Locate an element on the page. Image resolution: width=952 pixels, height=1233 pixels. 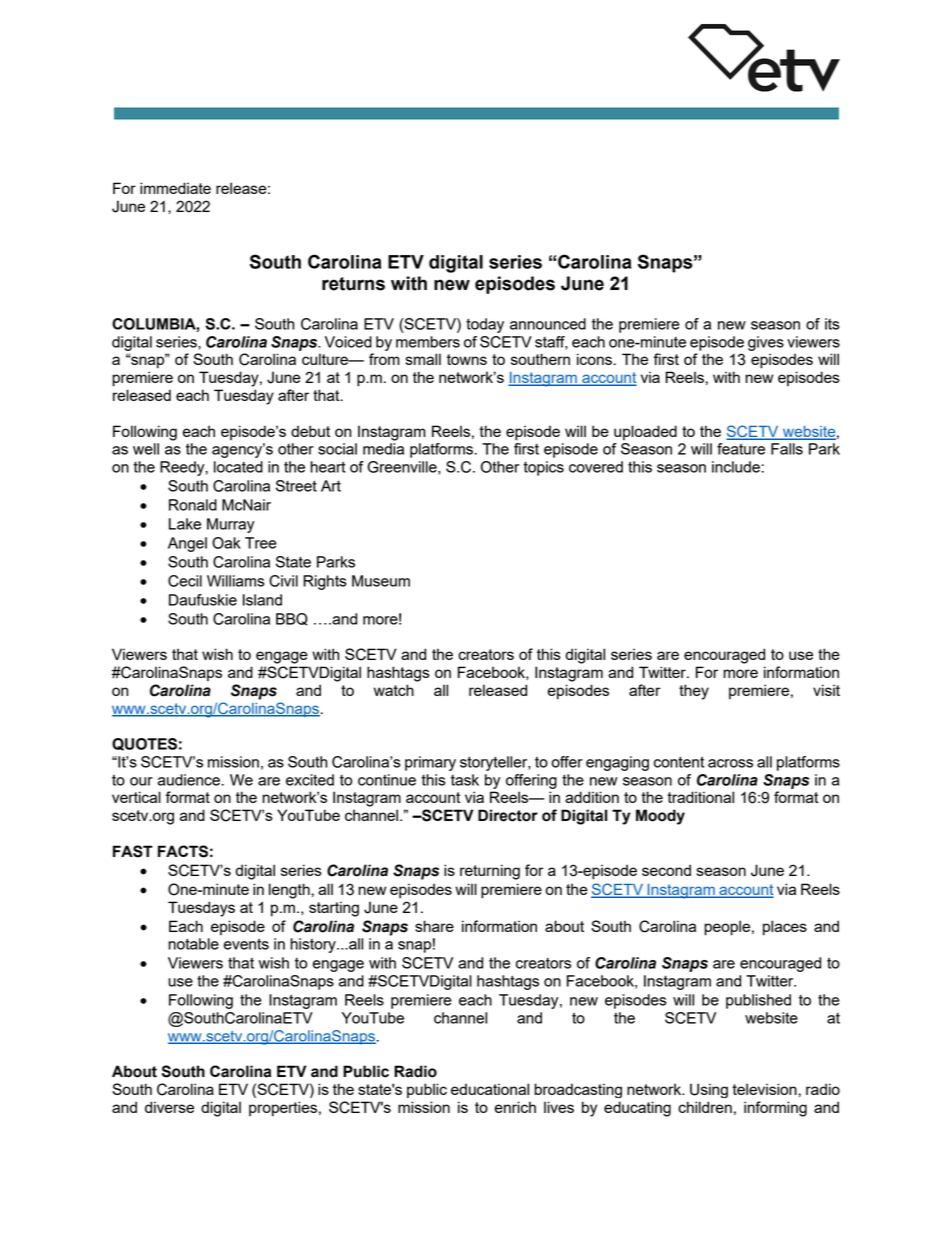
they is located at coordinates (694, 692).
